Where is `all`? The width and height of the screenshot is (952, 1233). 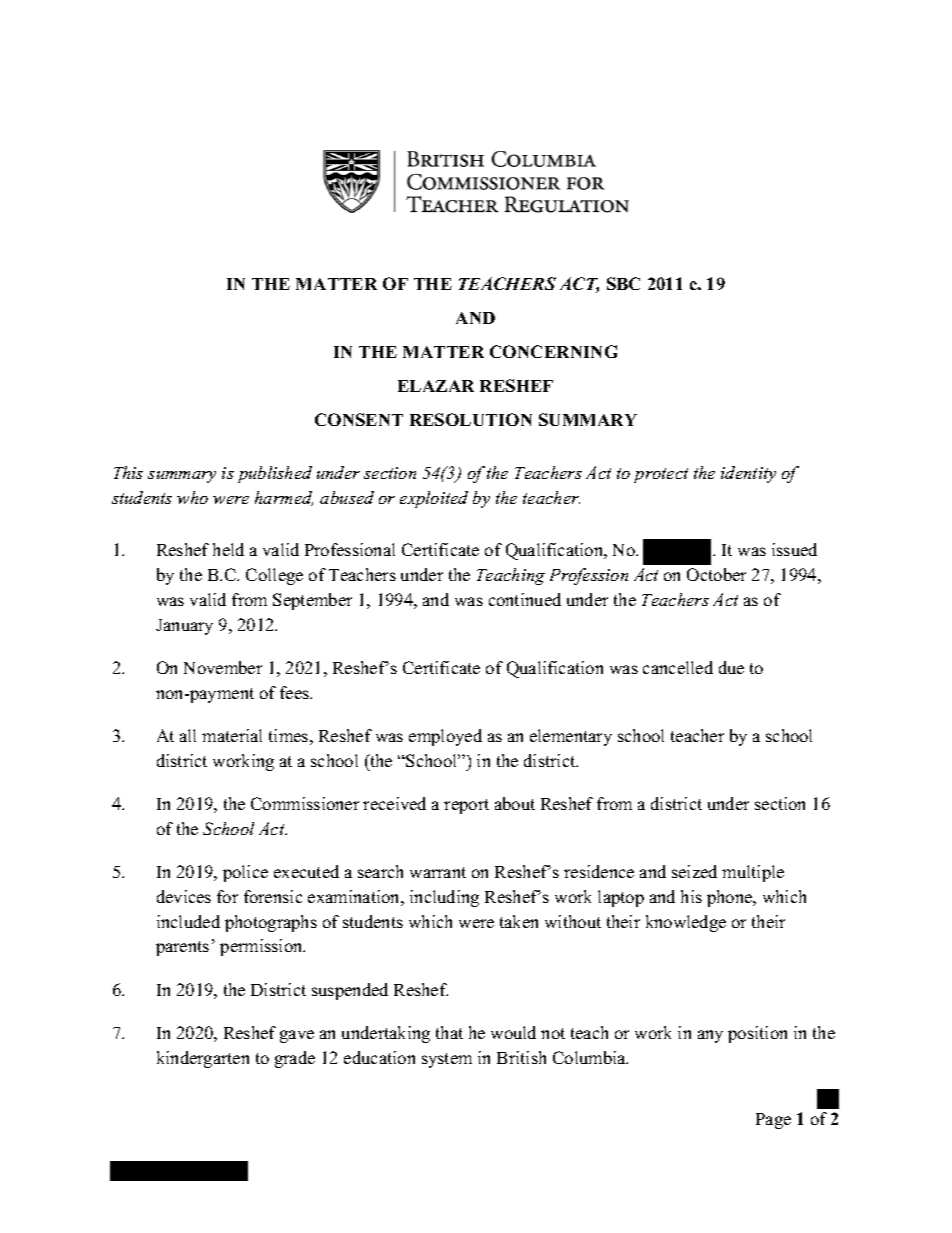 all is located at coordinates (188, 735).
